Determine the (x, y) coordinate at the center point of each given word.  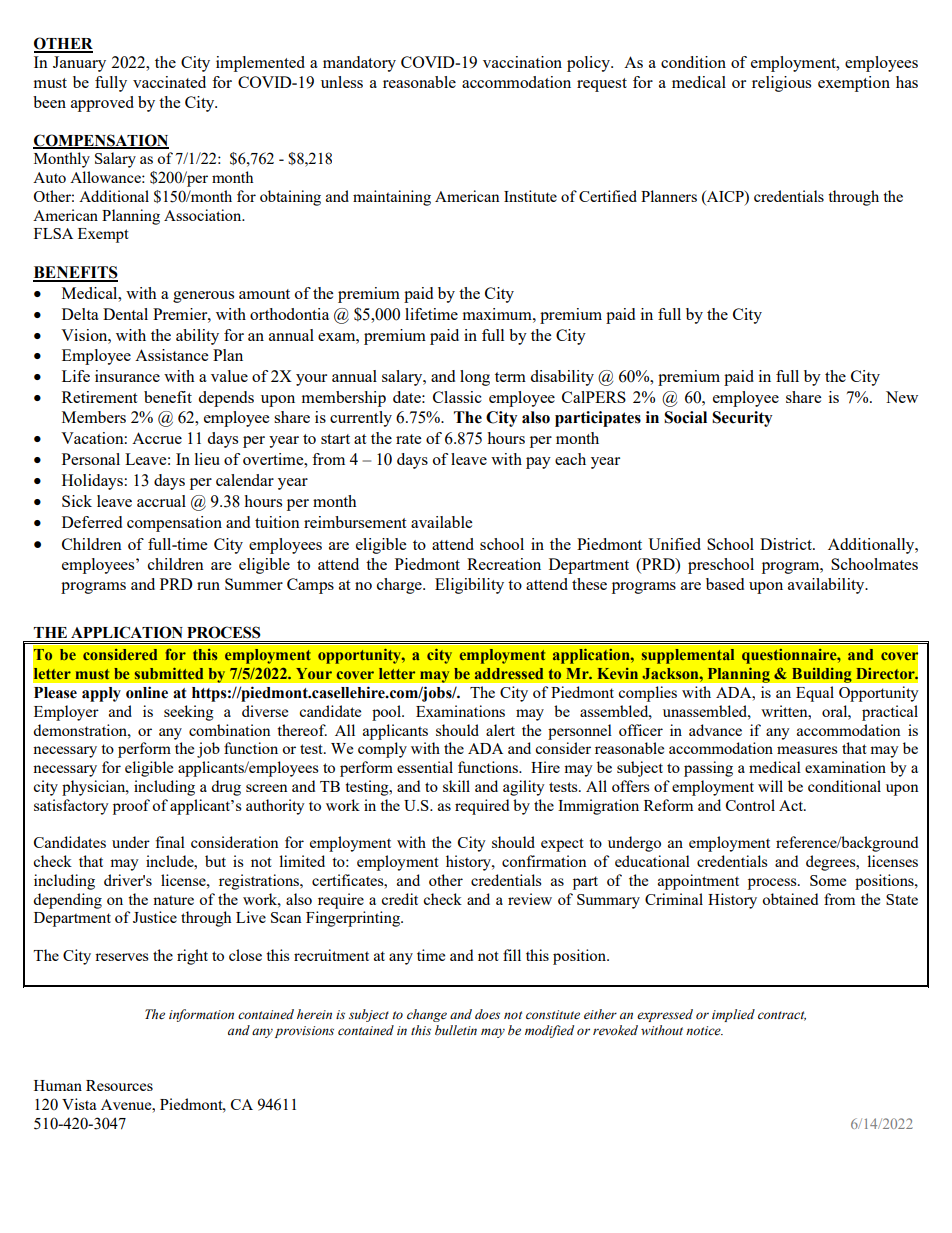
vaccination (522, 62)
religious (781, 84)
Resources (119, 1085)
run (208, 586)
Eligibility (469, 586)
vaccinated (169, 82)
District (787, 544)
